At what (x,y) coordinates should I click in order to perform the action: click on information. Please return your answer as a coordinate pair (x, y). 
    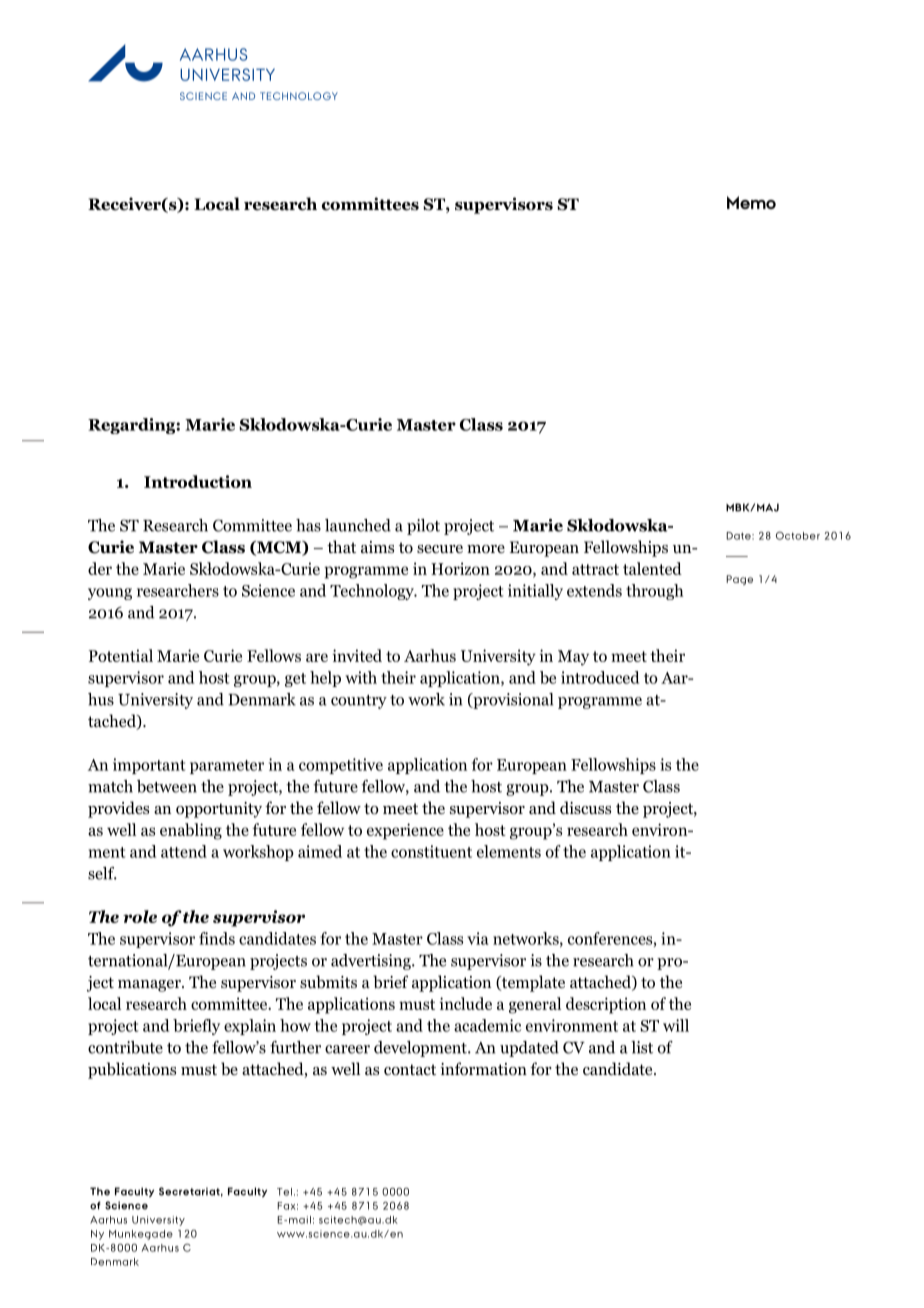
    Looking at the image, I should click on (483, 1069).
